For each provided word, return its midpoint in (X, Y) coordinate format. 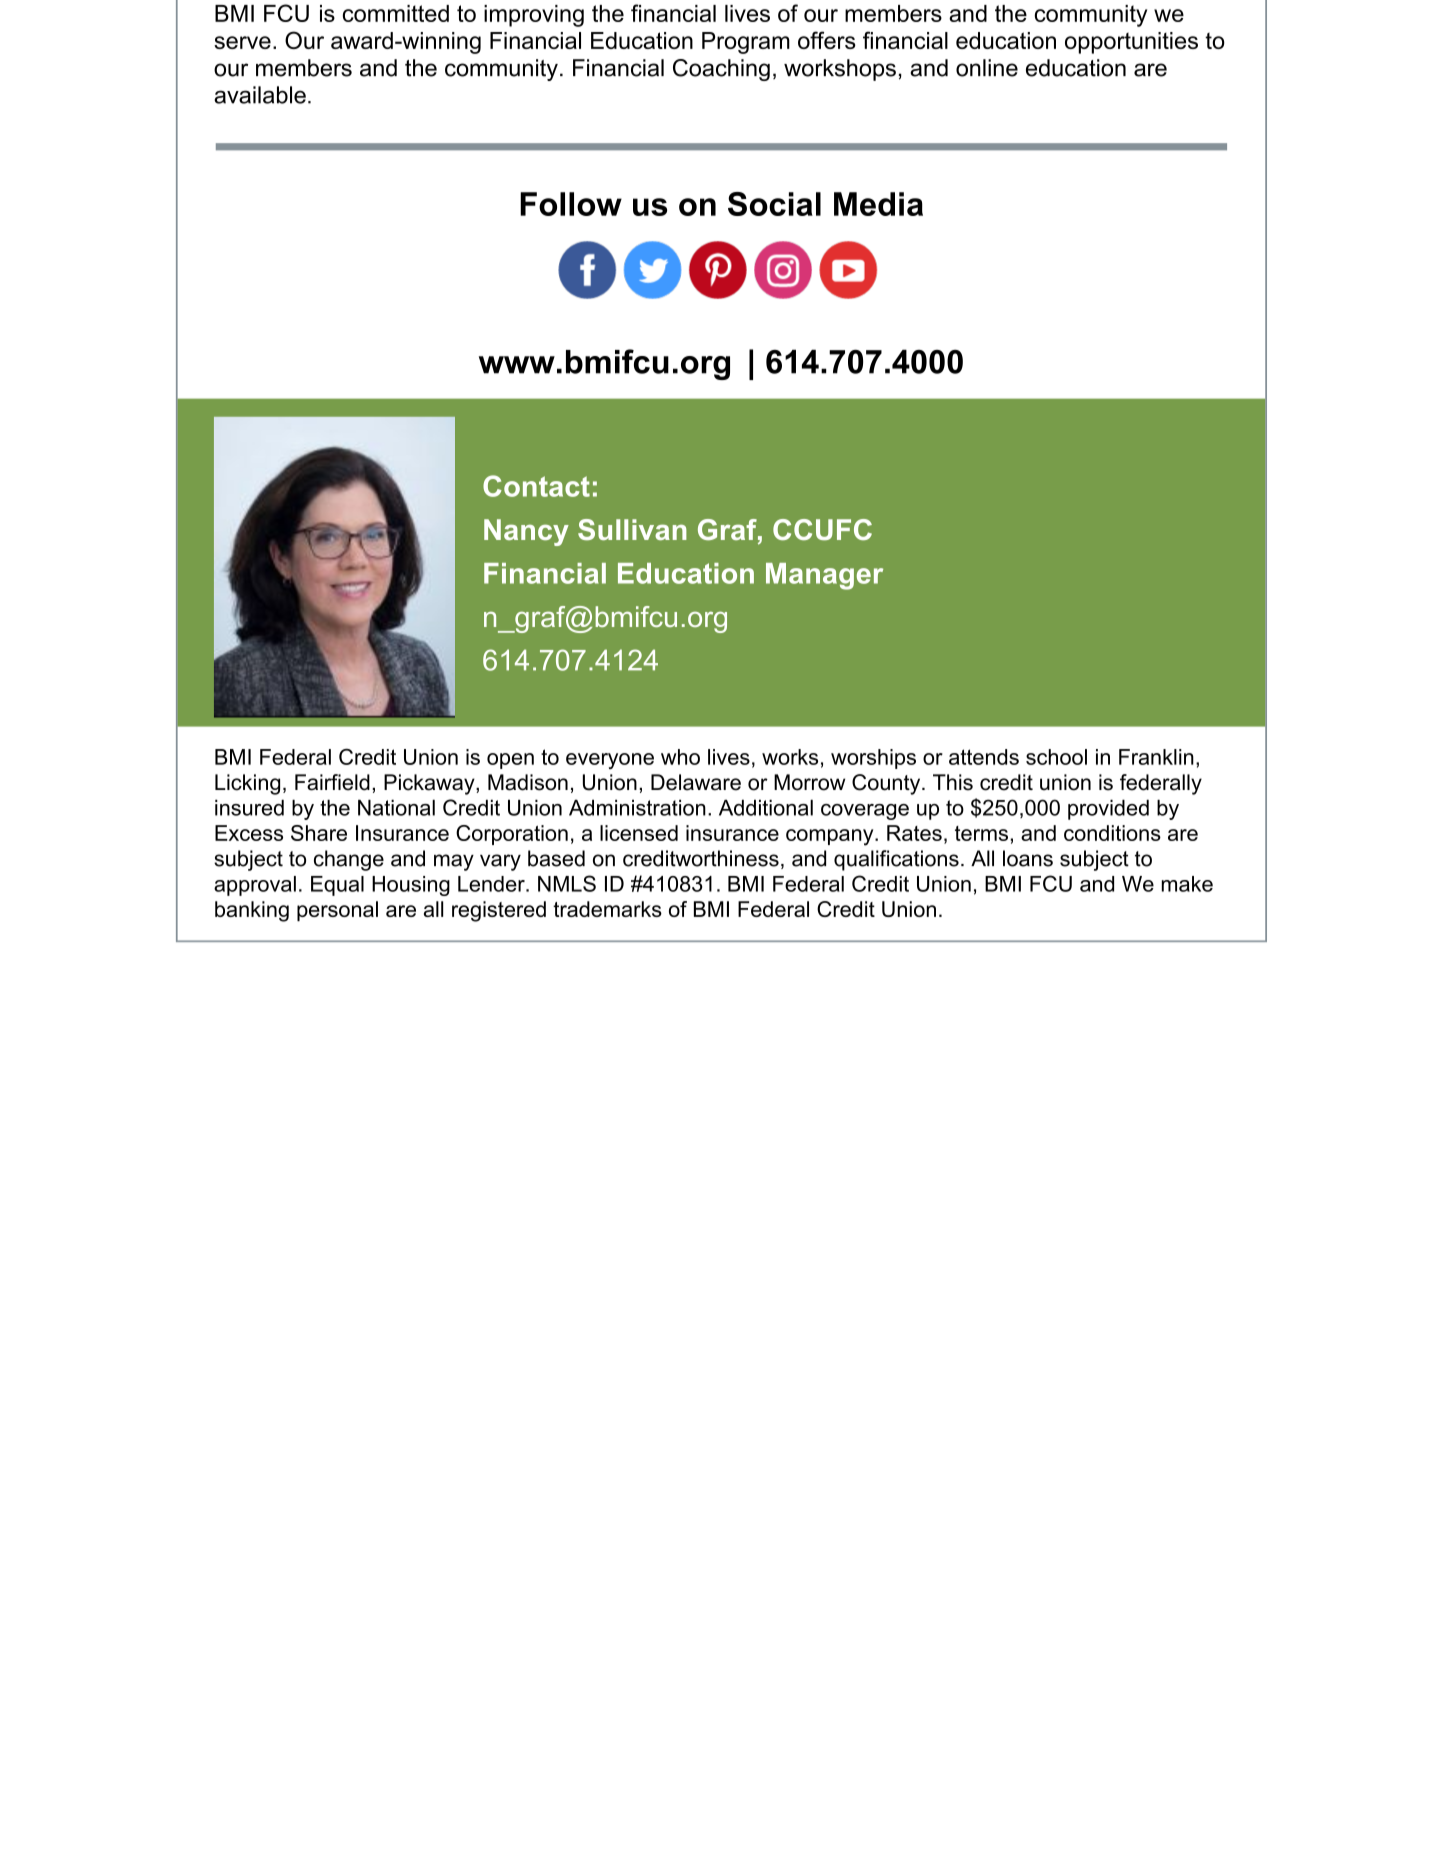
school (1056, 757)
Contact (536, 486)
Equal (337, 886)
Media (878, 204)
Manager (824, 576)
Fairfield (332, 782)
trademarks (607, 909)
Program (746, 43)
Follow (571, 204)
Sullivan (632, 529)
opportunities (1131, 43)
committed (396, 13)
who (680, 757)
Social (774, 204)
